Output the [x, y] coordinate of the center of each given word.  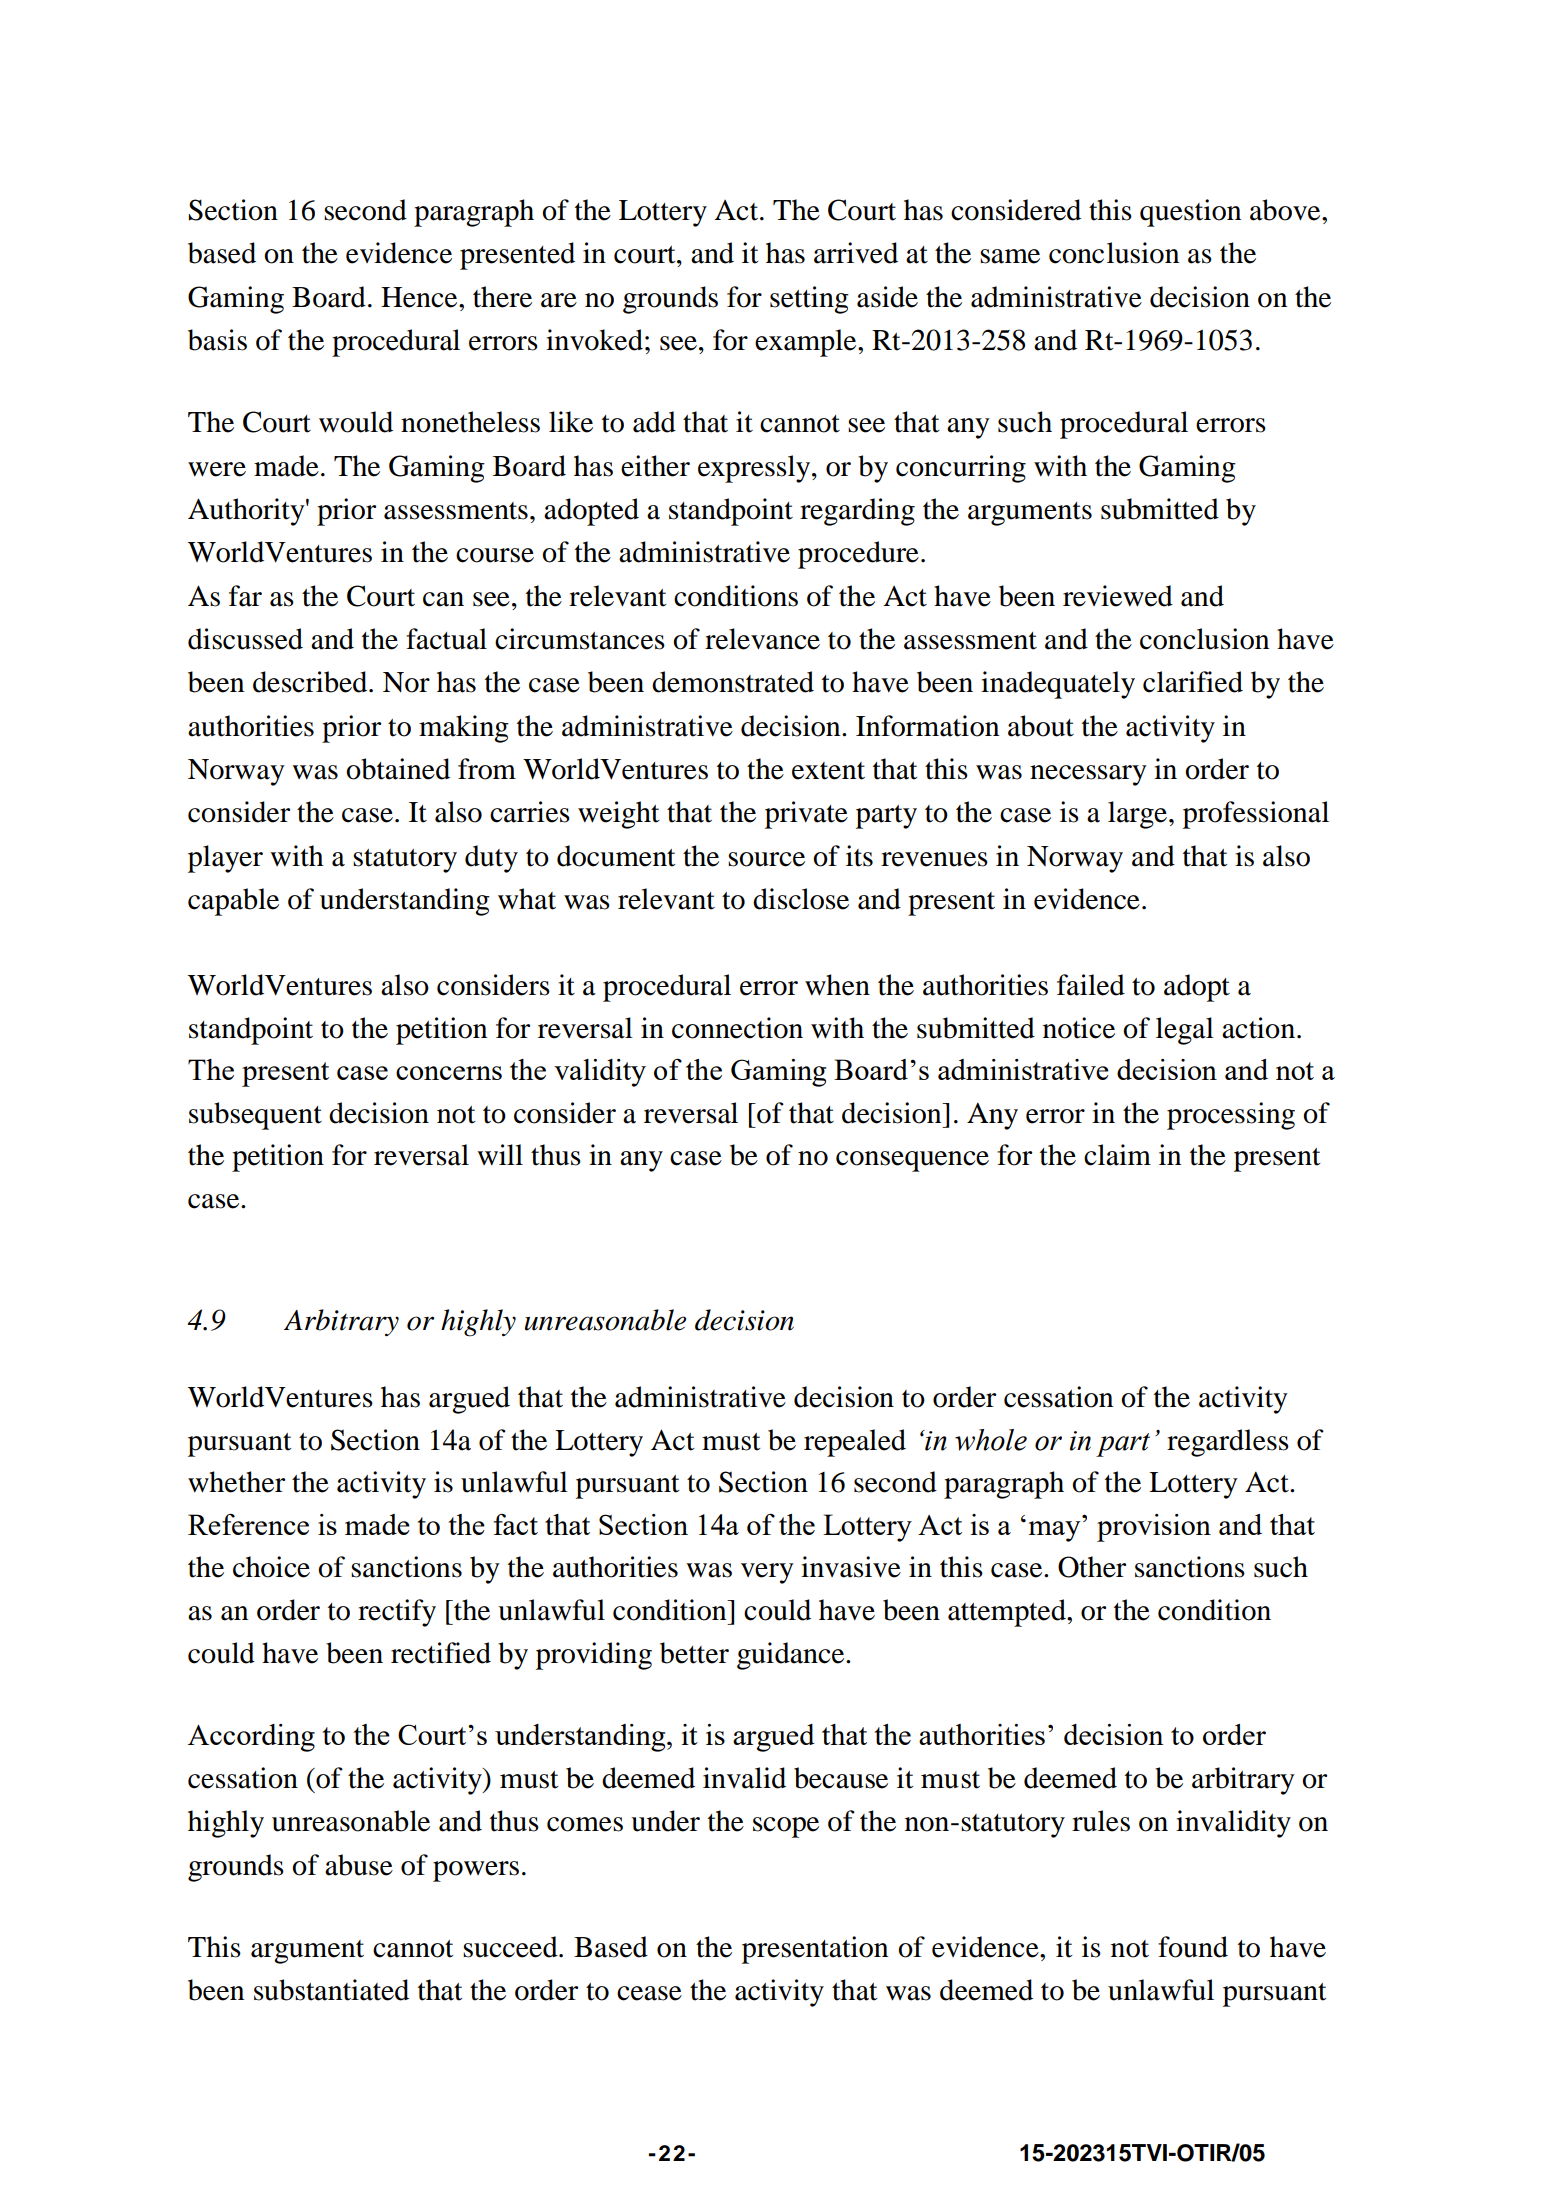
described [311, 682]
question [1190, 213]
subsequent [255, 1116]
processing [1231, 1116]
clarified [1193, 682]
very [767, 1573]
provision [1154, 1528]
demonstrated [733, 682]
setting [809, 300]
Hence [420, 297]
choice [271, 1567]
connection [737, 1028]
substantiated [331, 1990]
